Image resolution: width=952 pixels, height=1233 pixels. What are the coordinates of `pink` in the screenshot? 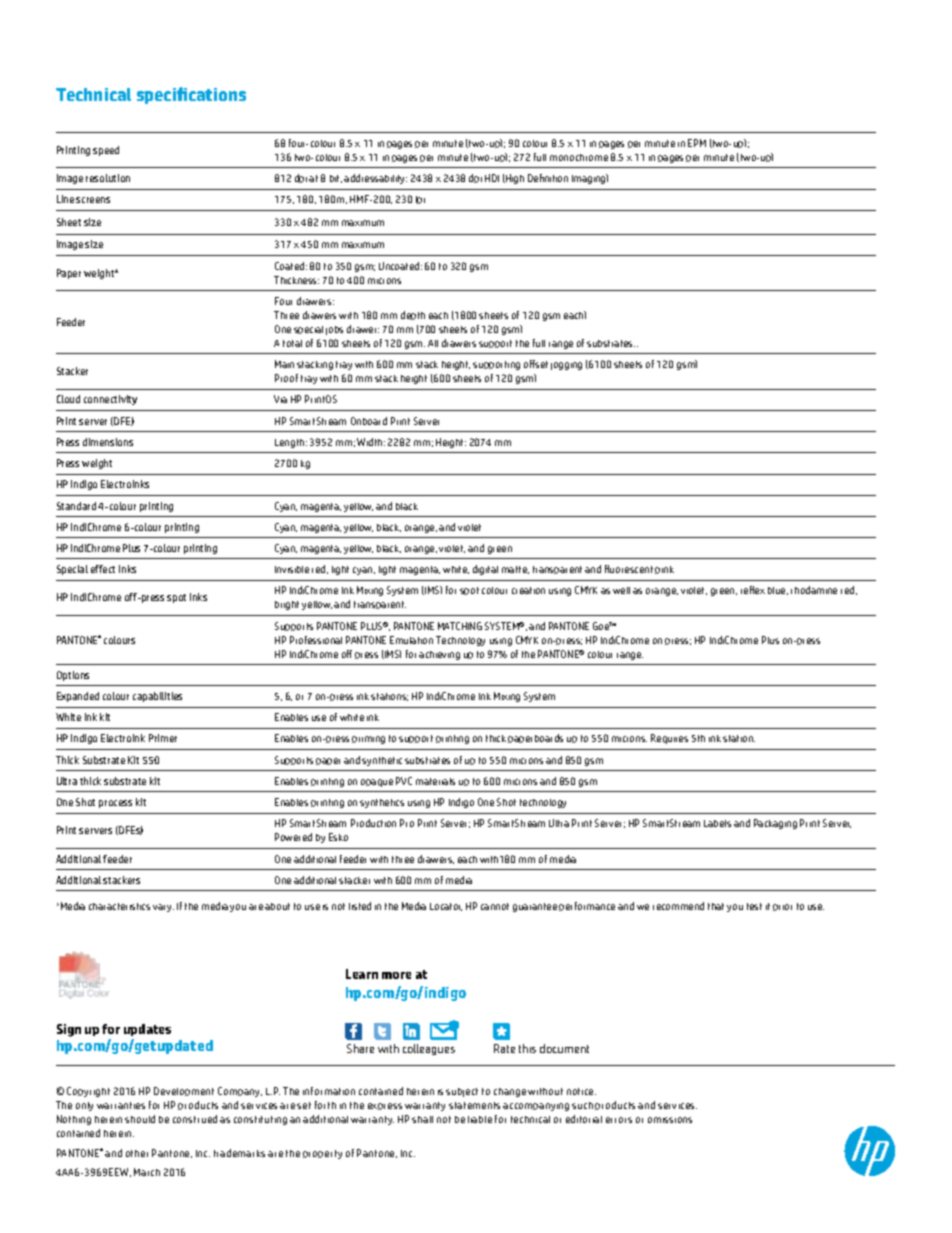 It's located at (664, 570).
